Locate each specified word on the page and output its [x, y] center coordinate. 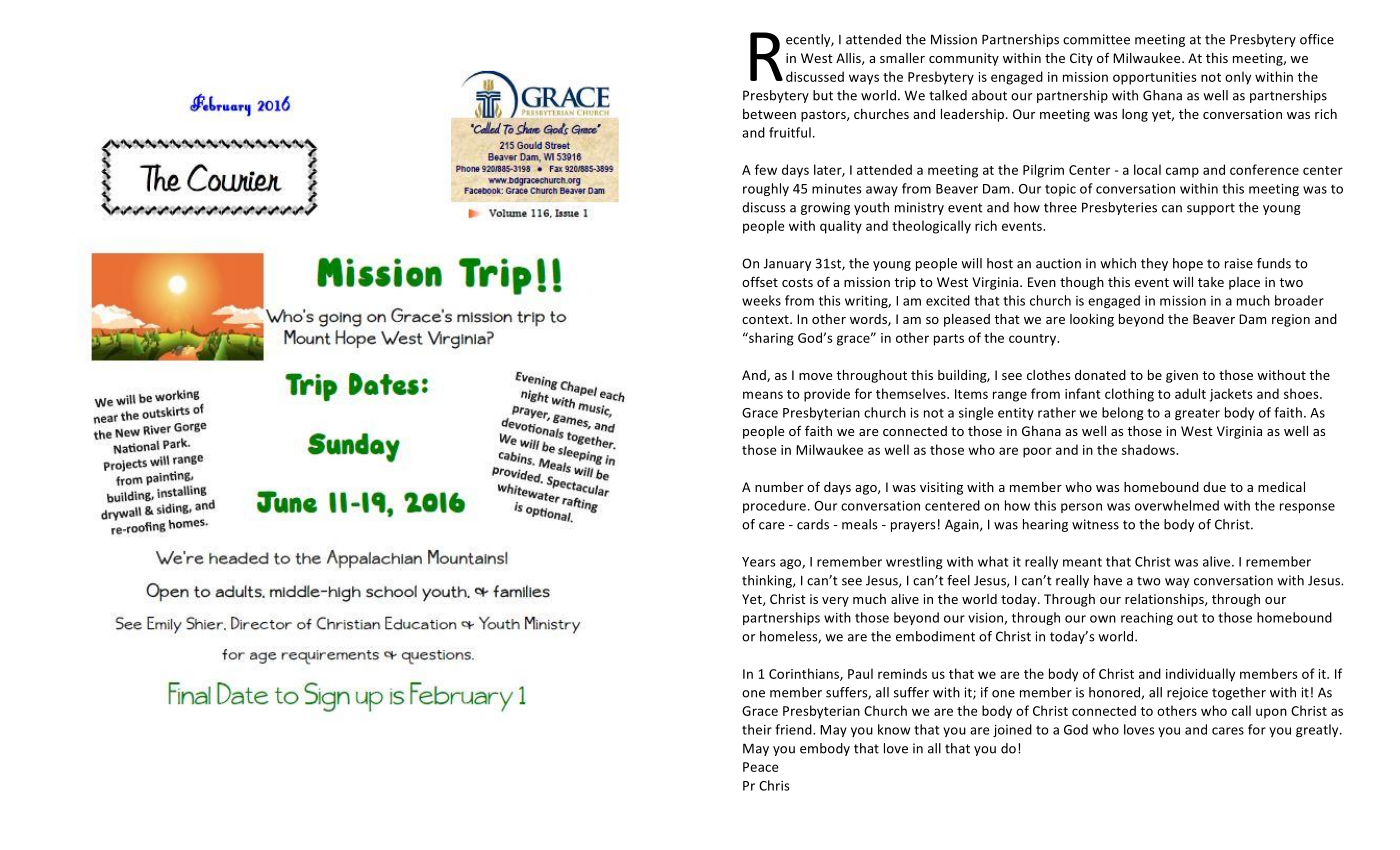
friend [794, 729]
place [1244, 283]
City [1081, 59]
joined [1012, 730]
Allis [849, 59]
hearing [1045, 525]
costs [797, 282]
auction [1058, 263]
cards [813, 524]
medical [1281, 487]
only [1238, 78]
